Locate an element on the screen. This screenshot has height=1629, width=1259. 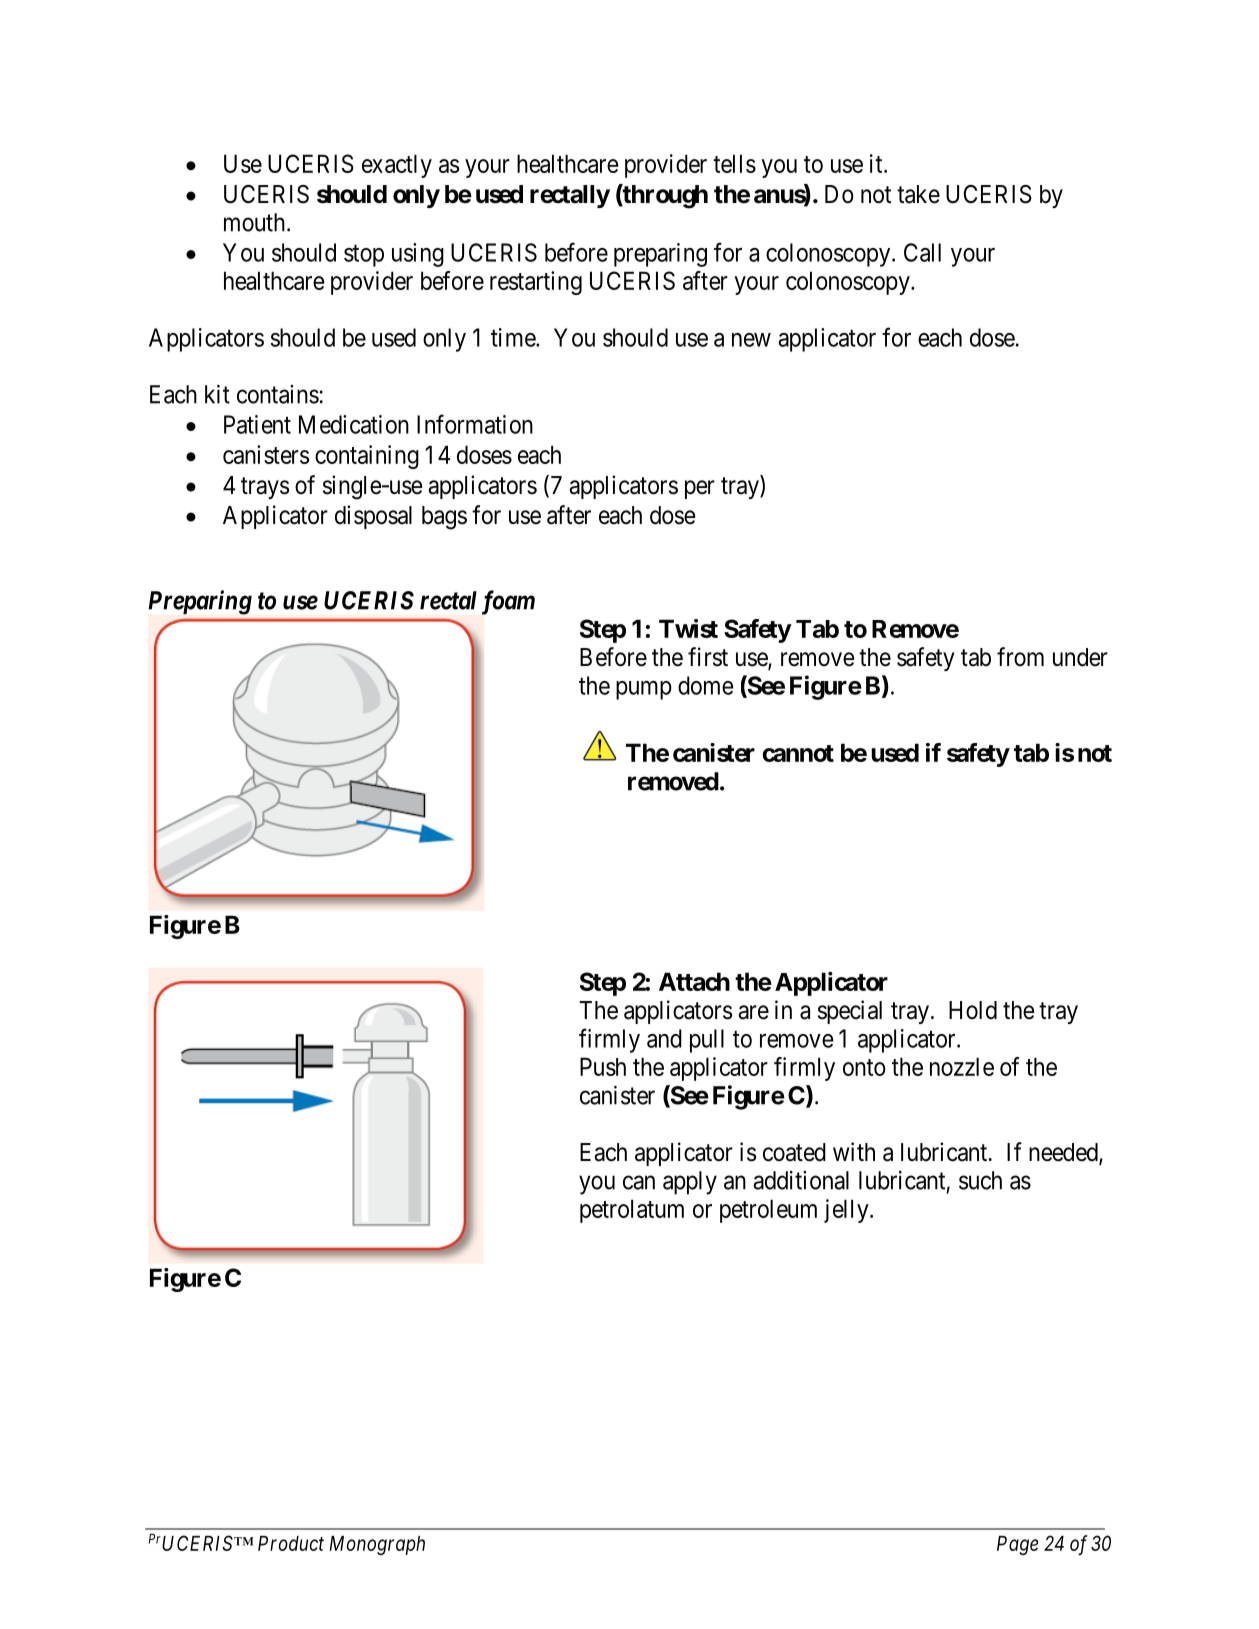
foam is located at coordinates (508, 602).
